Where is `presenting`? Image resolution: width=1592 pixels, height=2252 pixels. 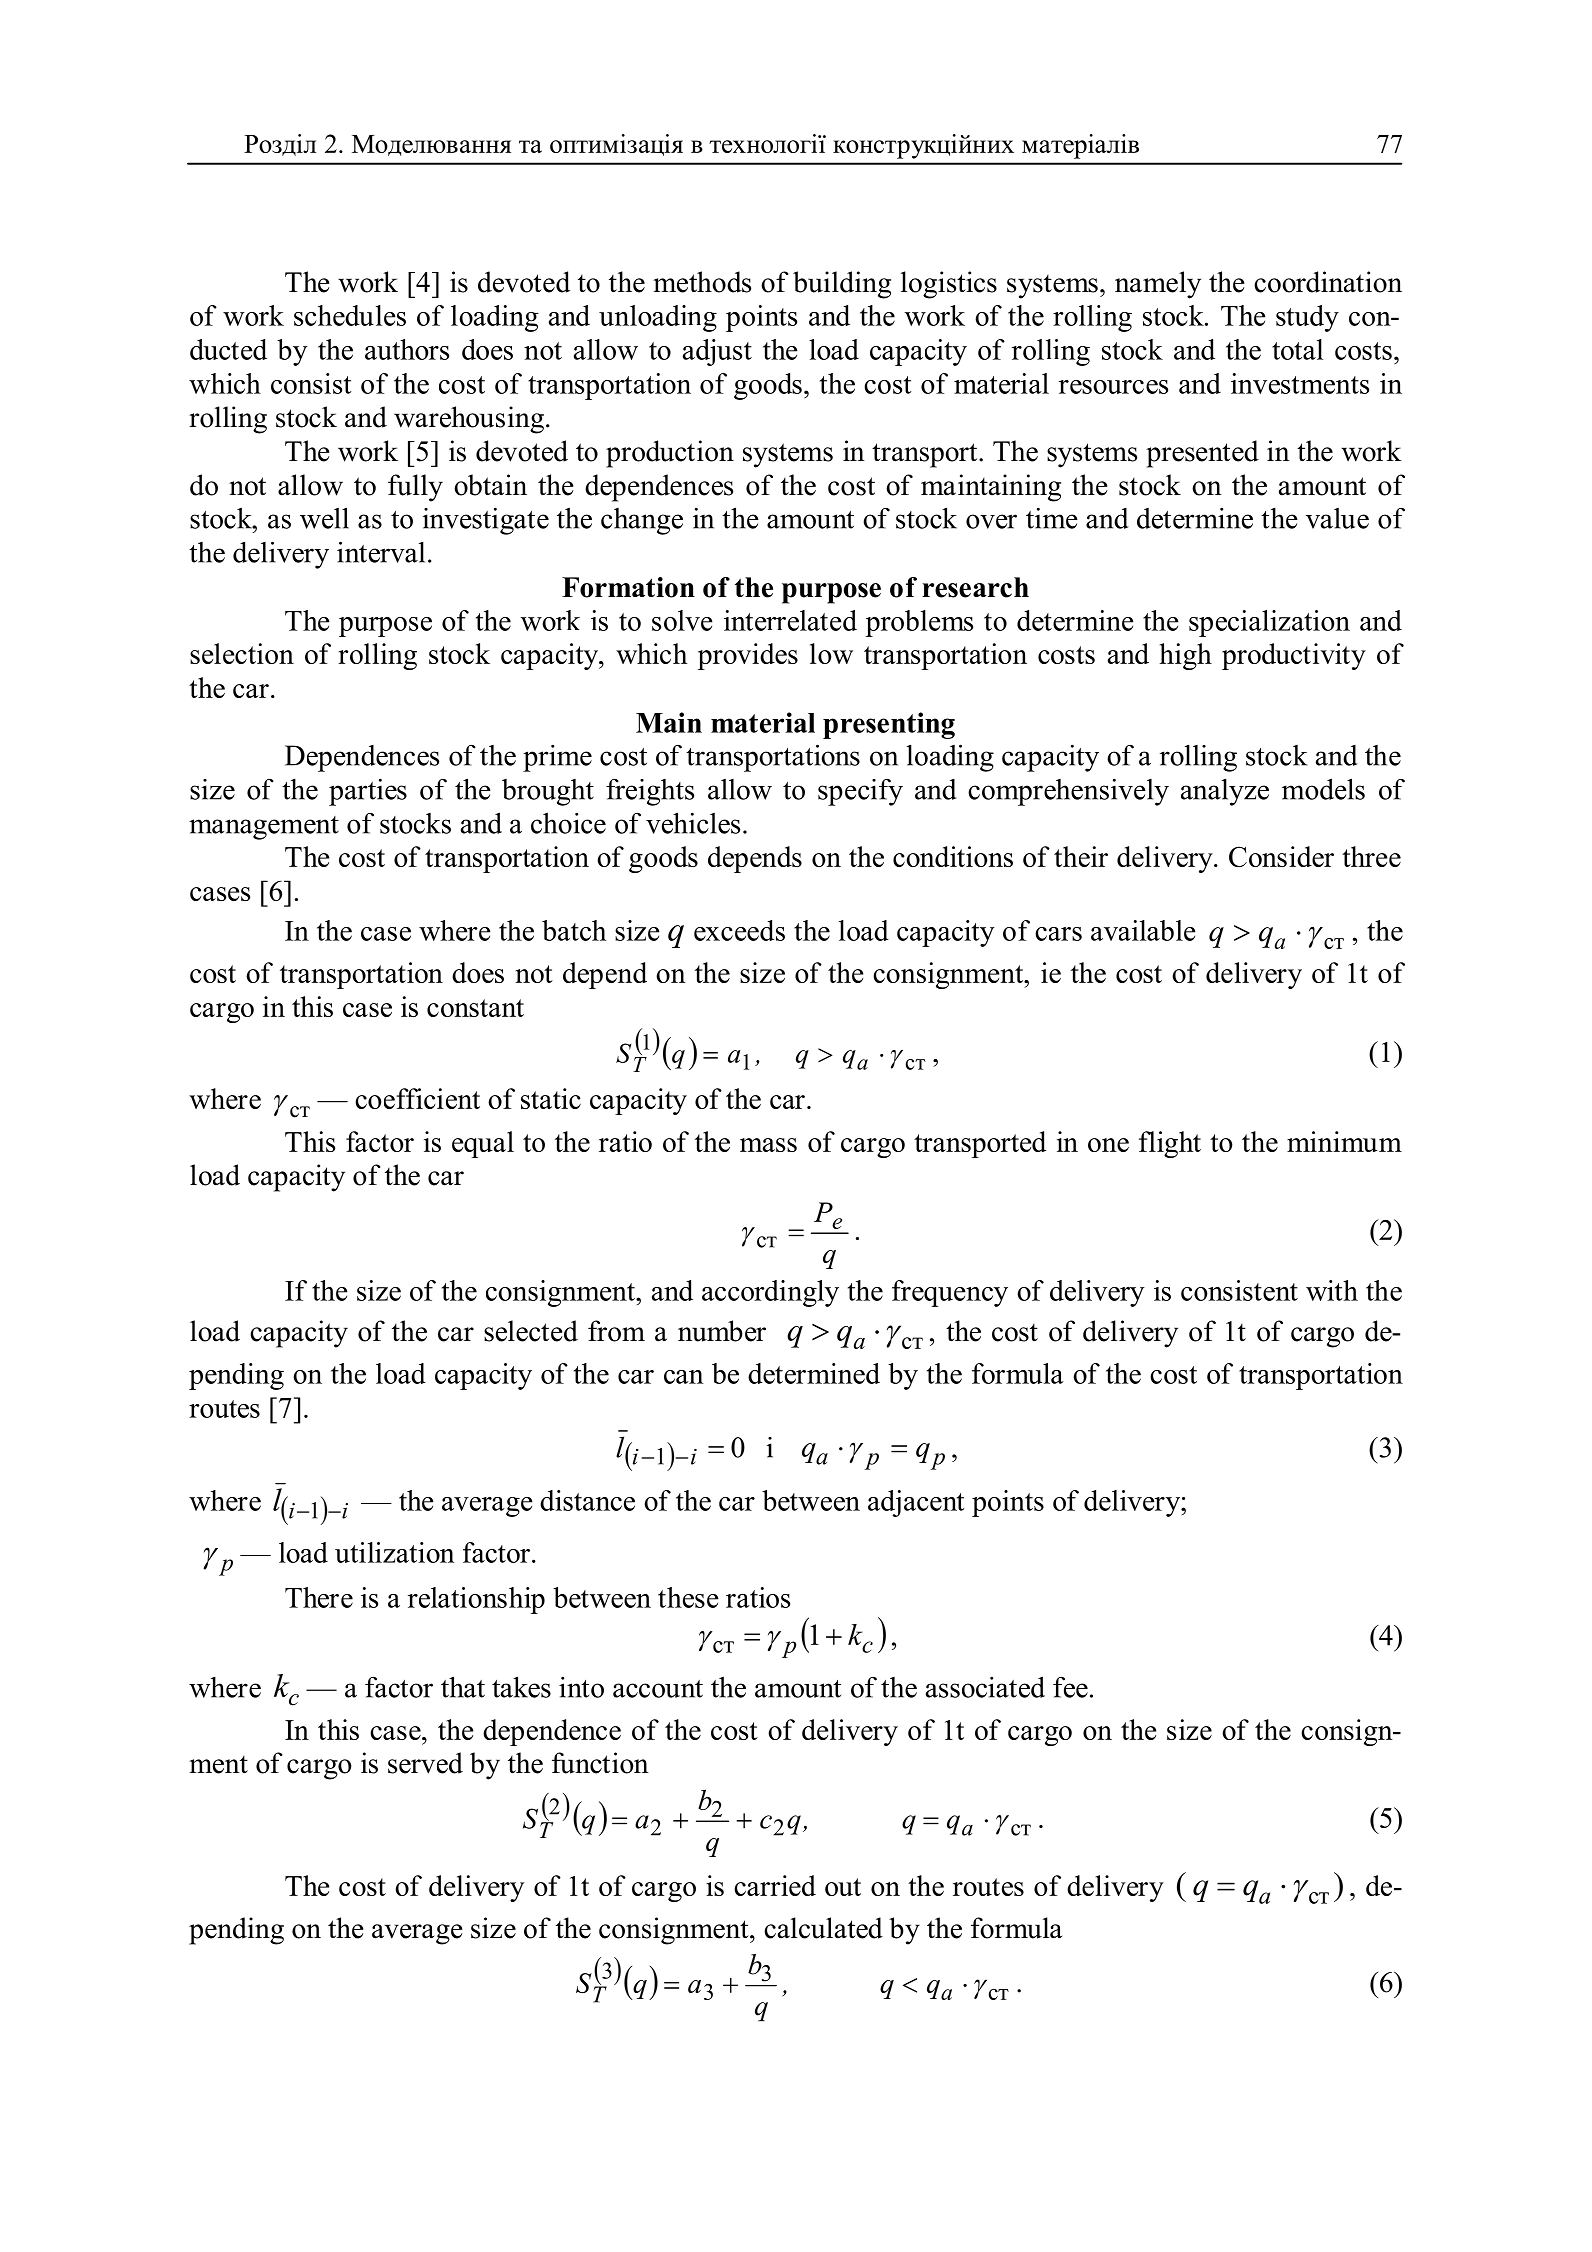 presenting is located at coordinates (889, 725).
